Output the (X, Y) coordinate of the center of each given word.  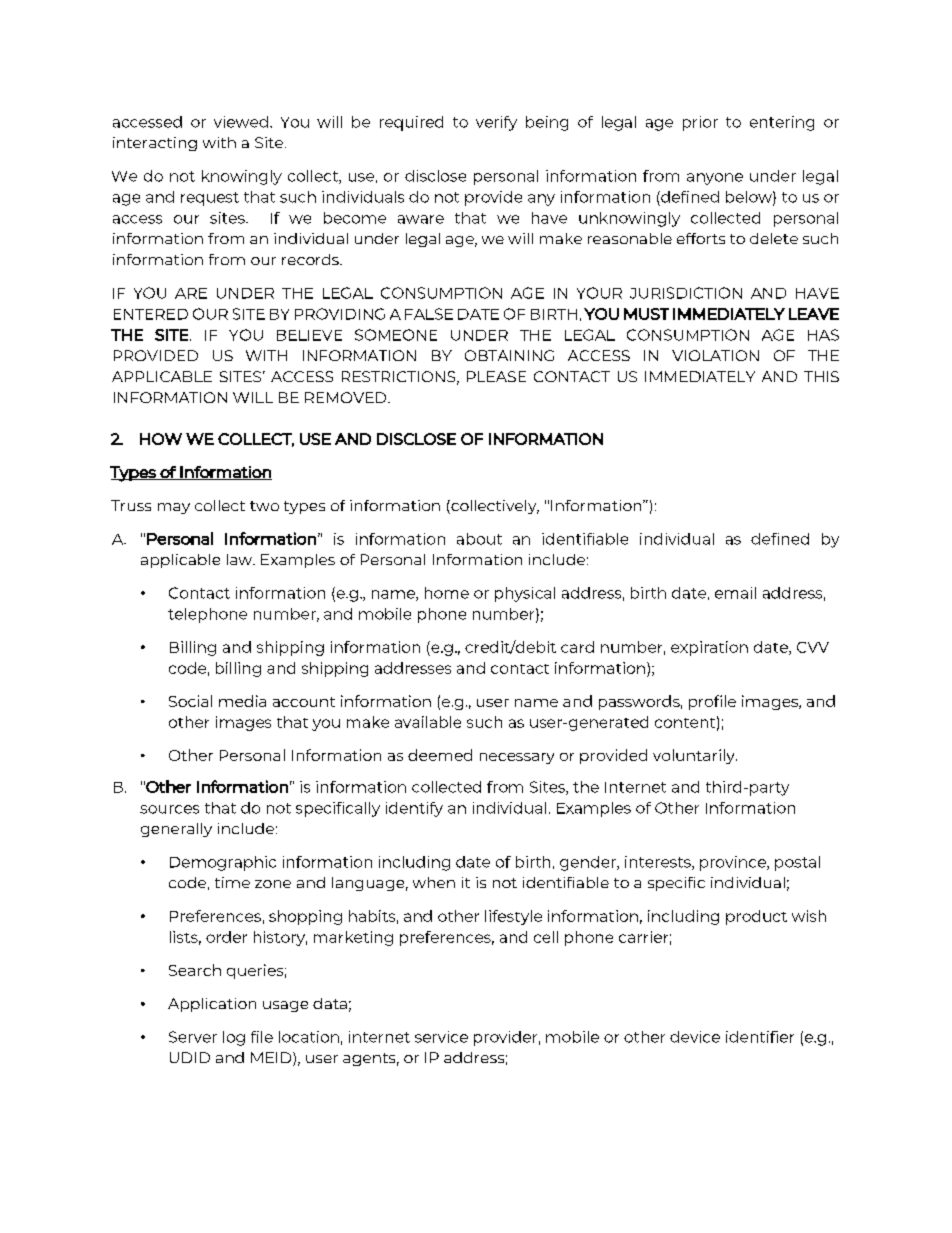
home (447, 593)
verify (496, 123)
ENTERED (151, 314)
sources (169, 809)
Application (212, 1005)
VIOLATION (715, 355)
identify (414, 809)
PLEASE (496, 376)
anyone (715, 179)
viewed (241, 122)
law (240, 559)
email (735, 593)
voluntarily (695, 756)
